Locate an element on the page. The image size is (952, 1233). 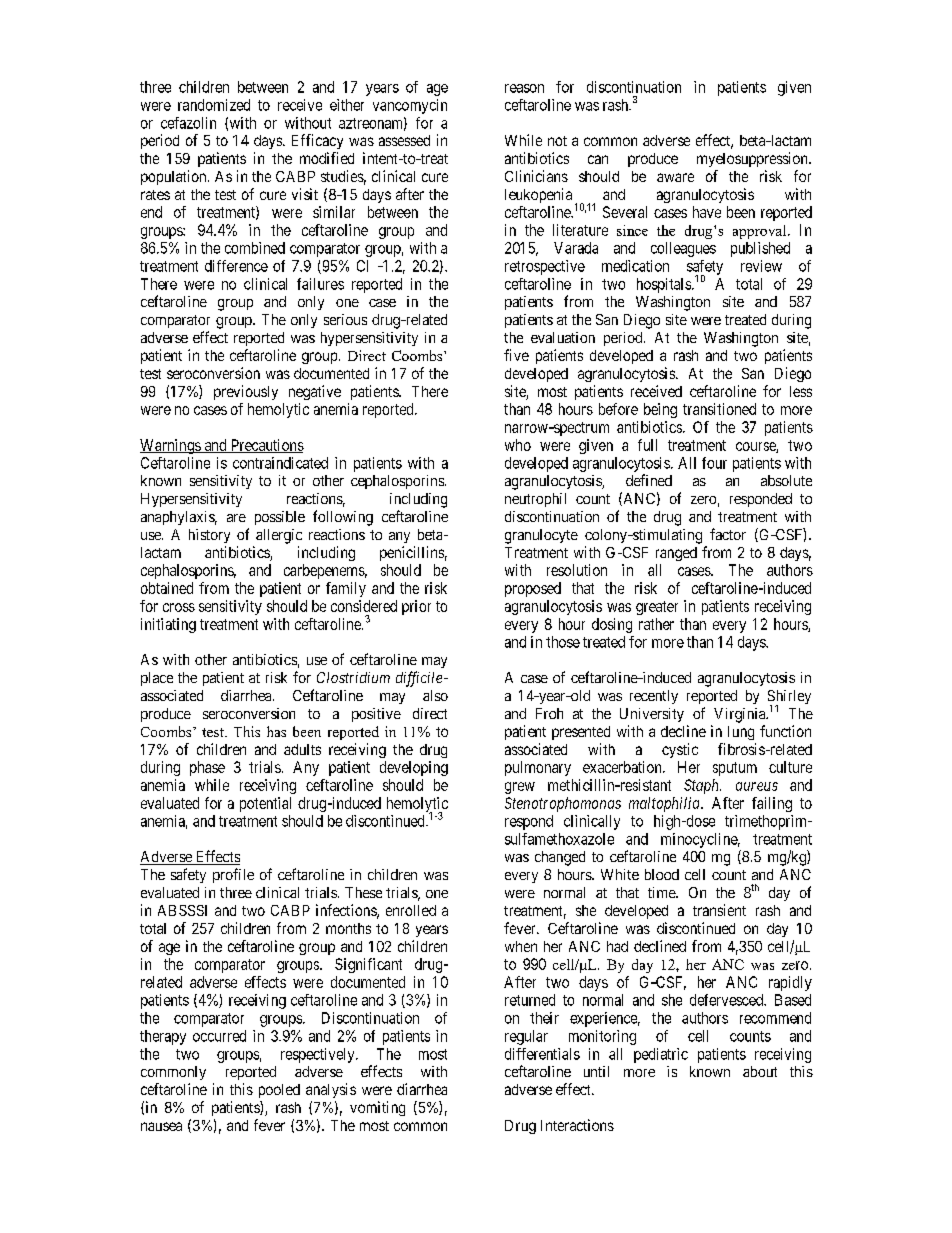
cross is located at coordinates (179, 607).
